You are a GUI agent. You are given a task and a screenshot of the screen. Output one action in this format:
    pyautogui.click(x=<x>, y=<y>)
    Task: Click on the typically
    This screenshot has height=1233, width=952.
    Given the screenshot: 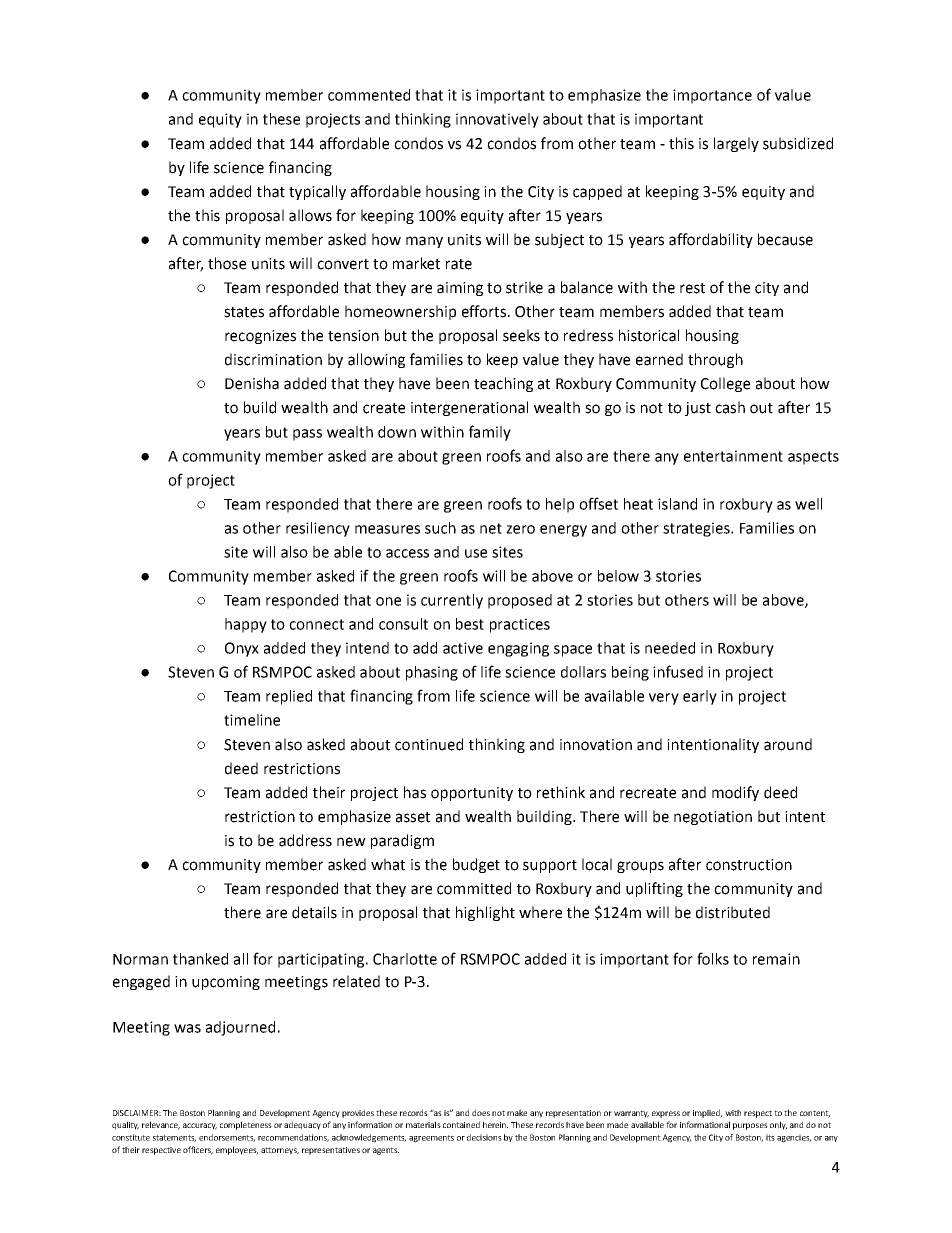 What is the action you would take?
    pyautogui.click(x=317, y=192)
